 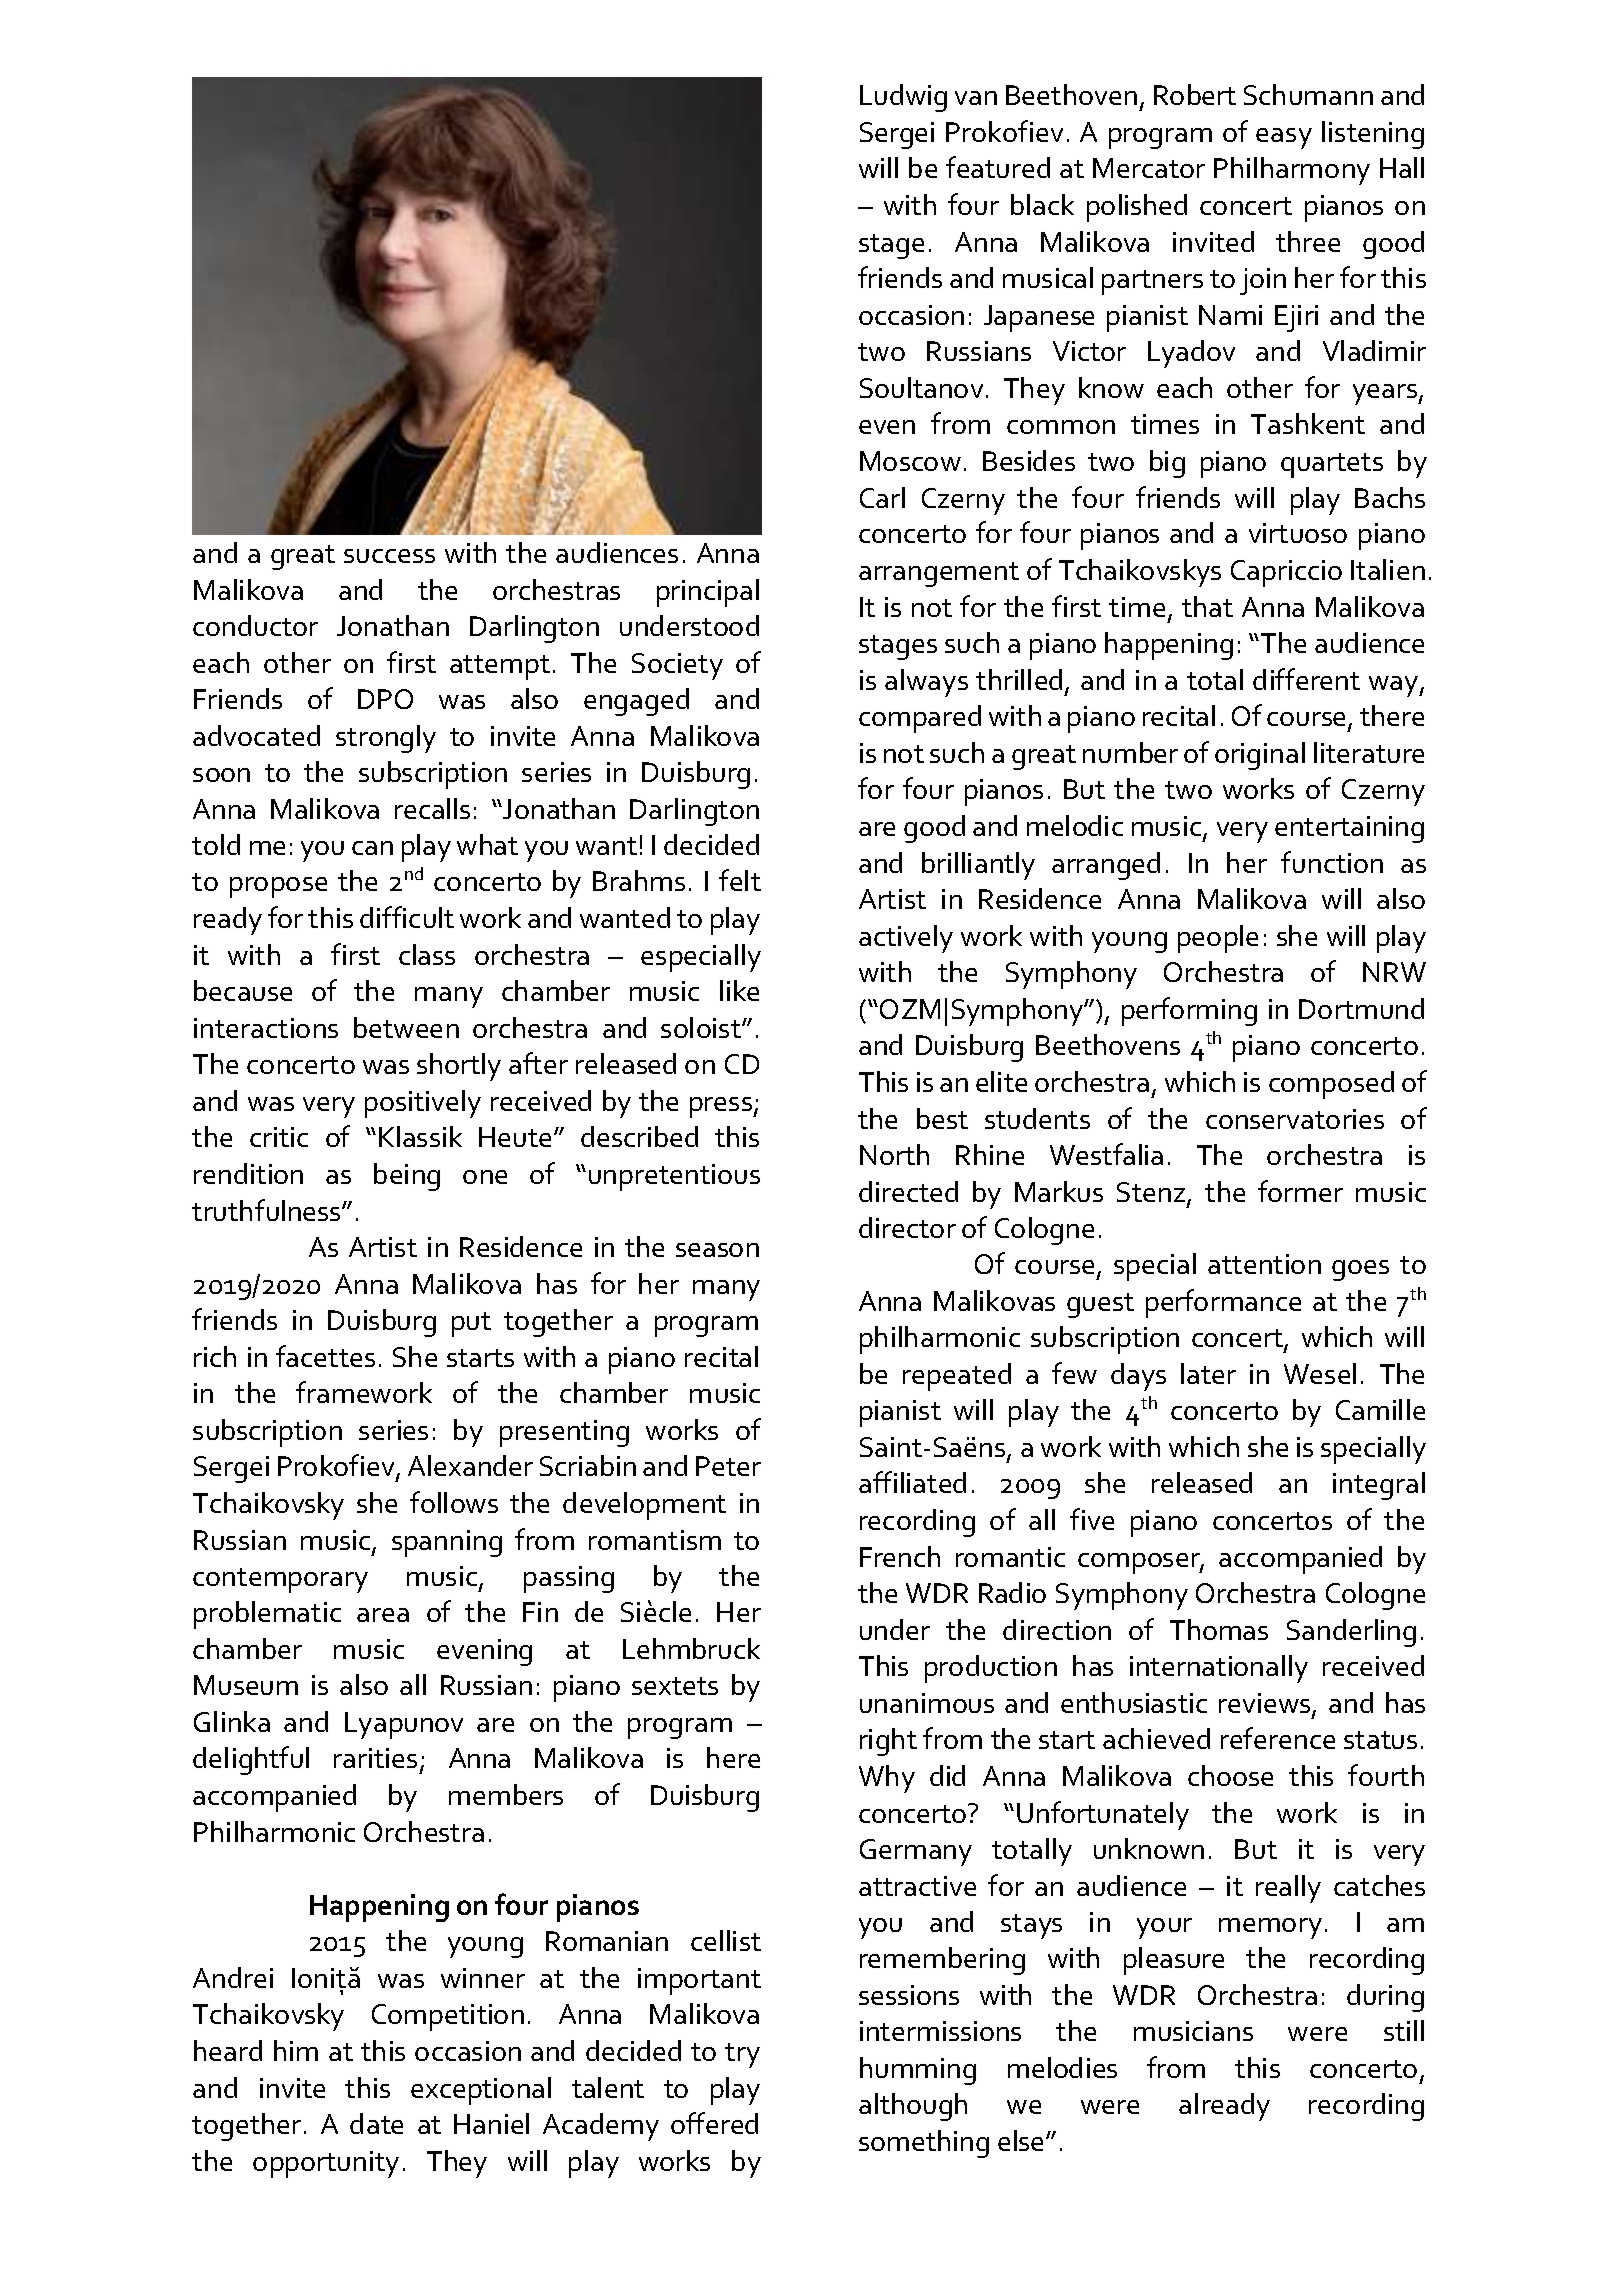 I want to click on date, so click(x=376, y=2123).
